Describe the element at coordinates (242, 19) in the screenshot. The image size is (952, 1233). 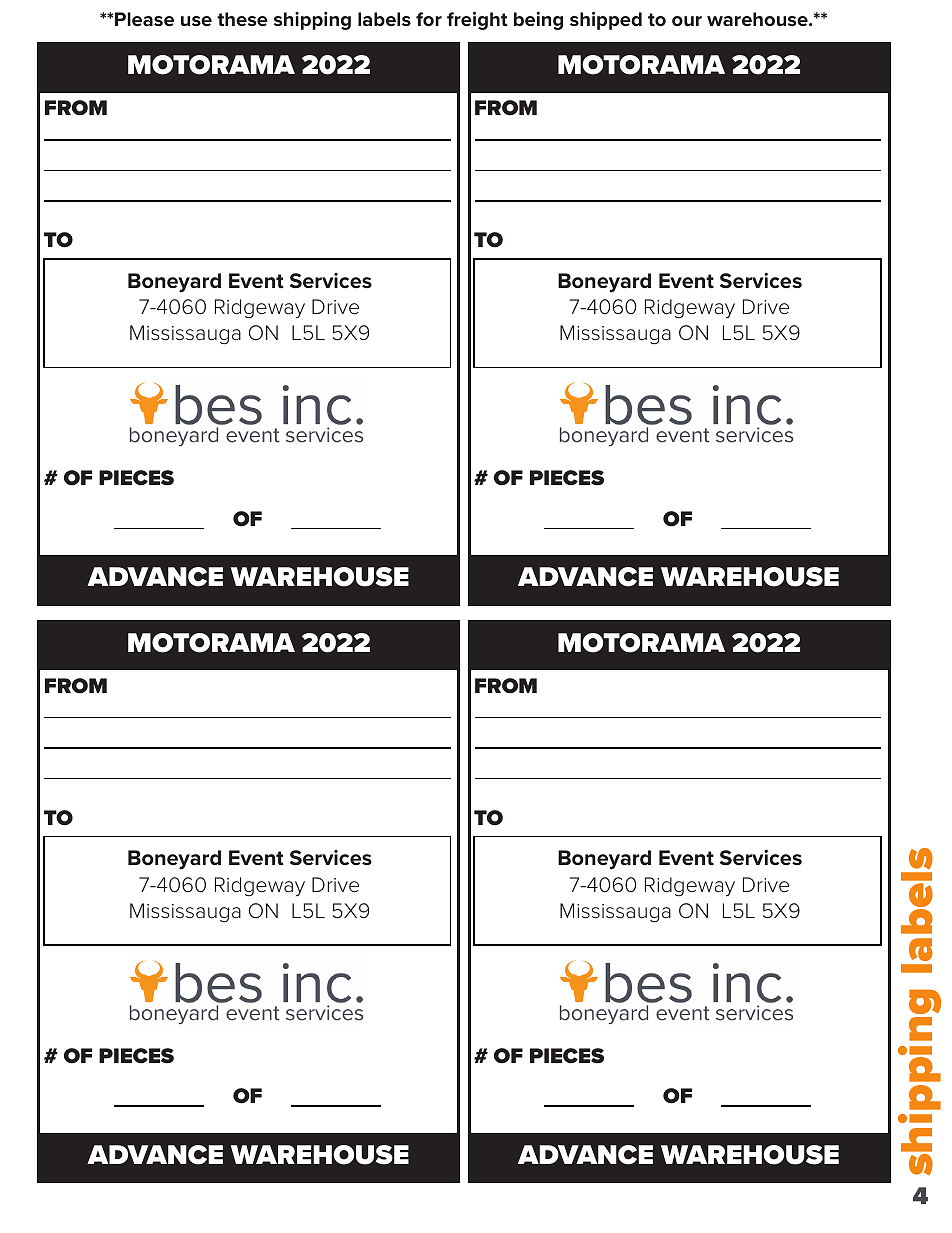
I see `these` at that location.
